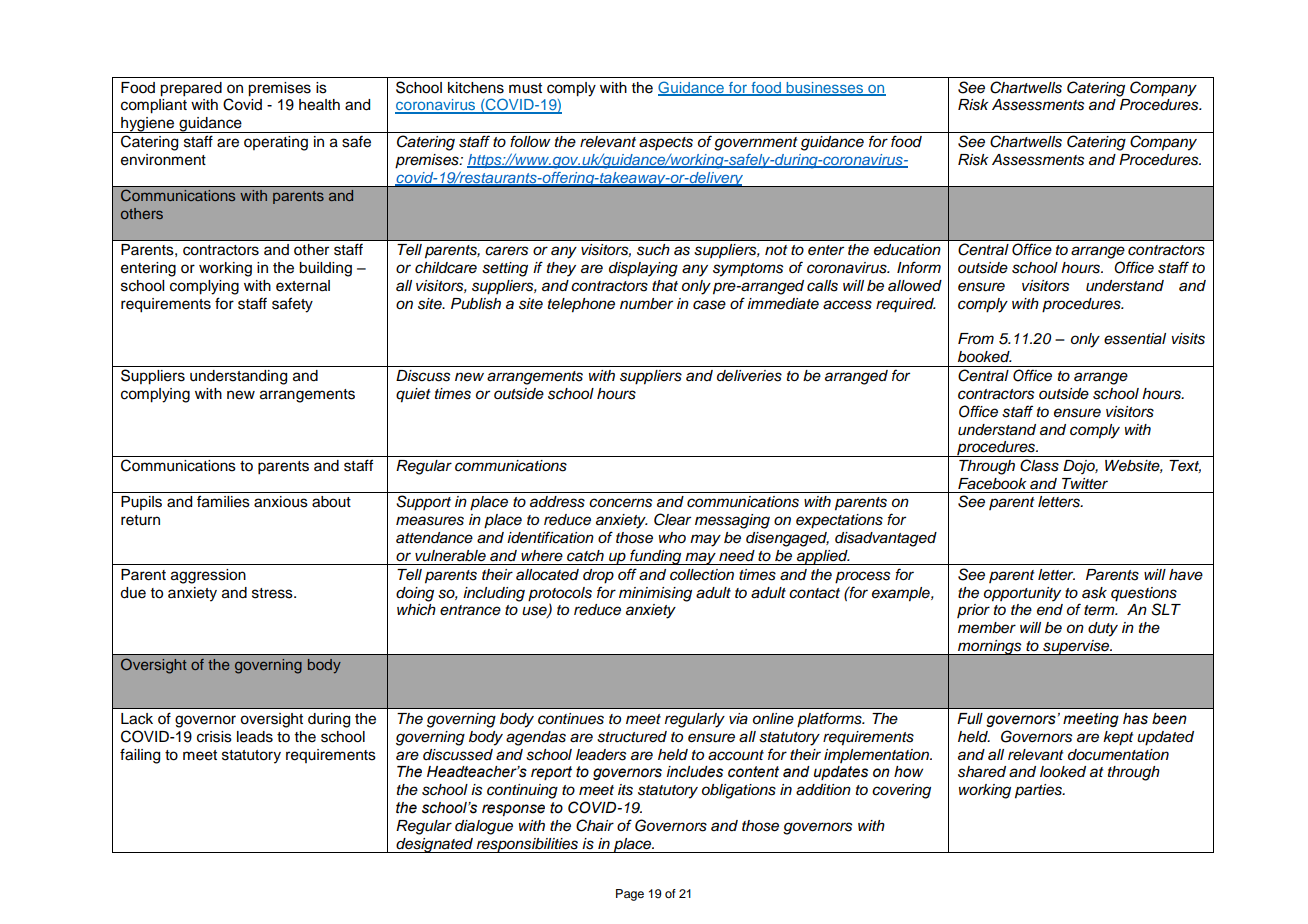 The height and width of the screenshot is (924, 1308). I want to click on Inform, so click(919, 267).
